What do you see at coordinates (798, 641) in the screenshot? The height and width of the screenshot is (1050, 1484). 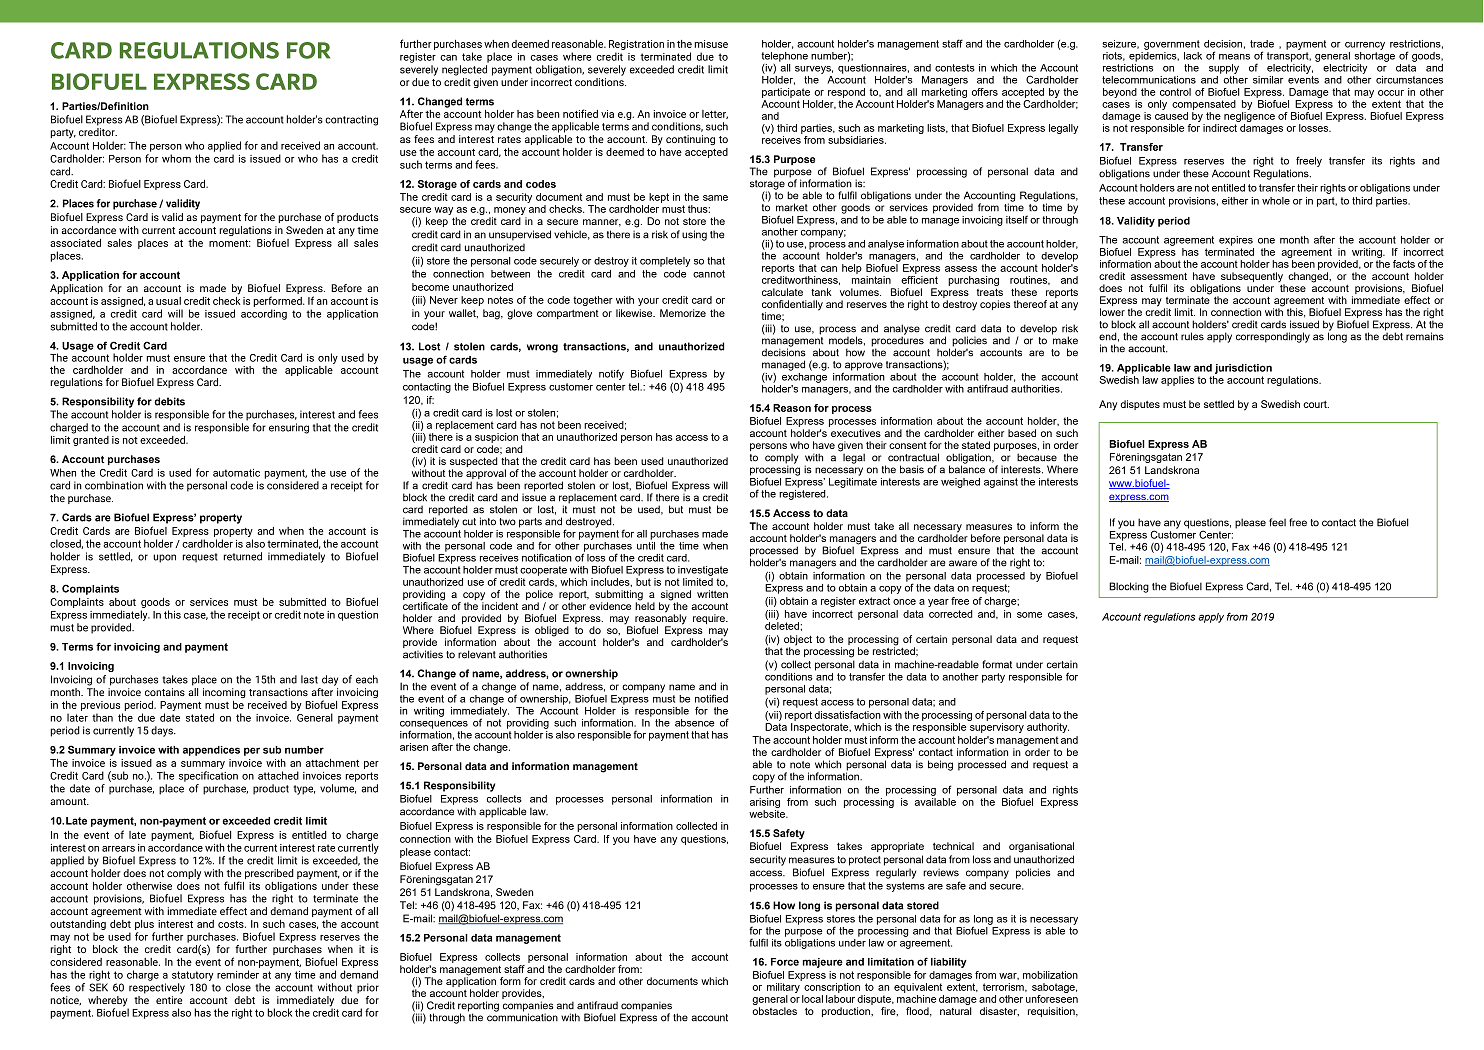 I see `object` at bounding box center [798, 641].
